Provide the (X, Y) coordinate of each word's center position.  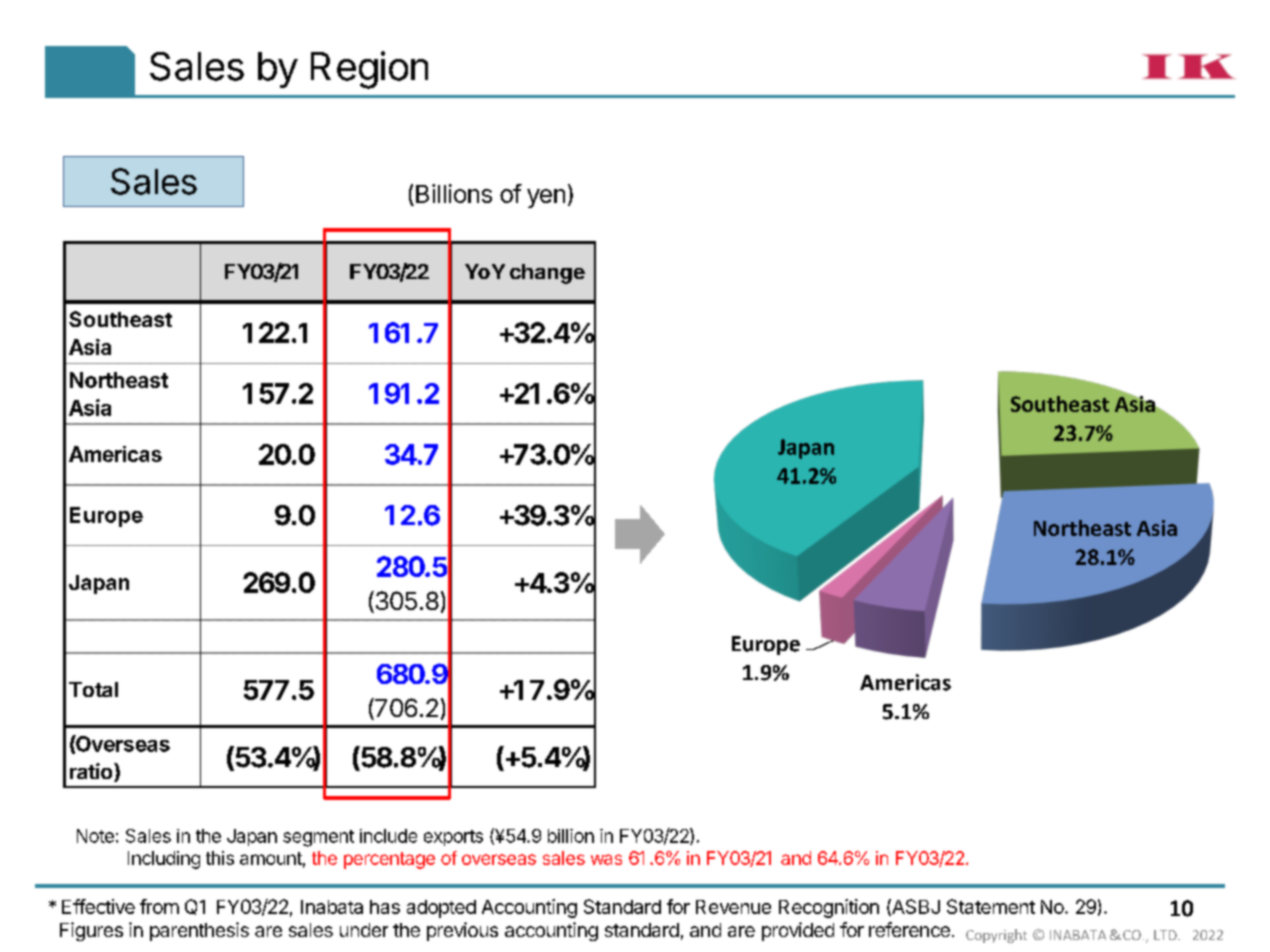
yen (546, 198)
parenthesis (199, 931)
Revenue (733, 907)
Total (93, 689)
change (547, 274)
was (606, 859)
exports (453, 838)
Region (369, 70)
